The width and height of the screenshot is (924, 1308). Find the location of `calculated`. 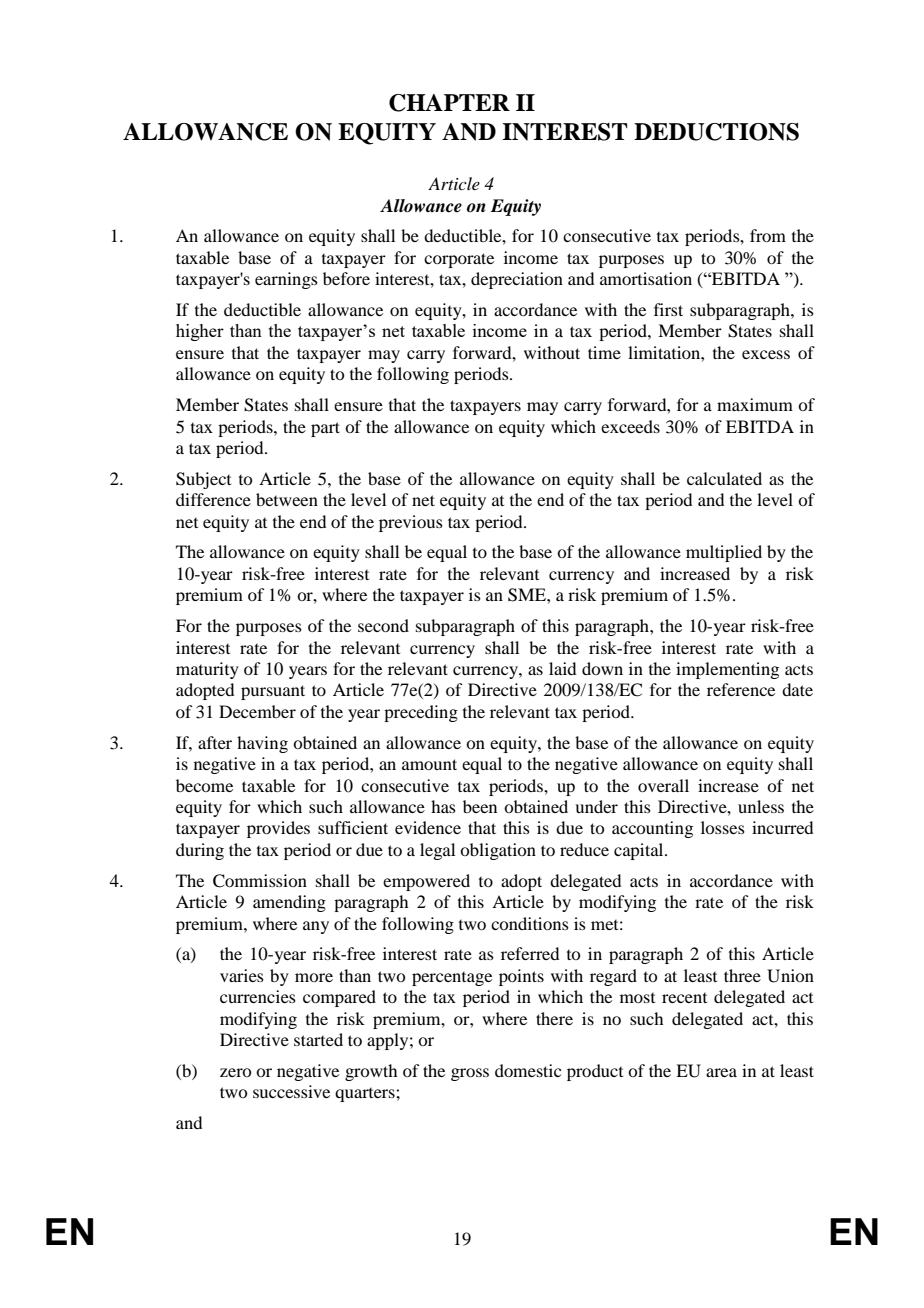

calculated is located at coordinates (724, 478).
